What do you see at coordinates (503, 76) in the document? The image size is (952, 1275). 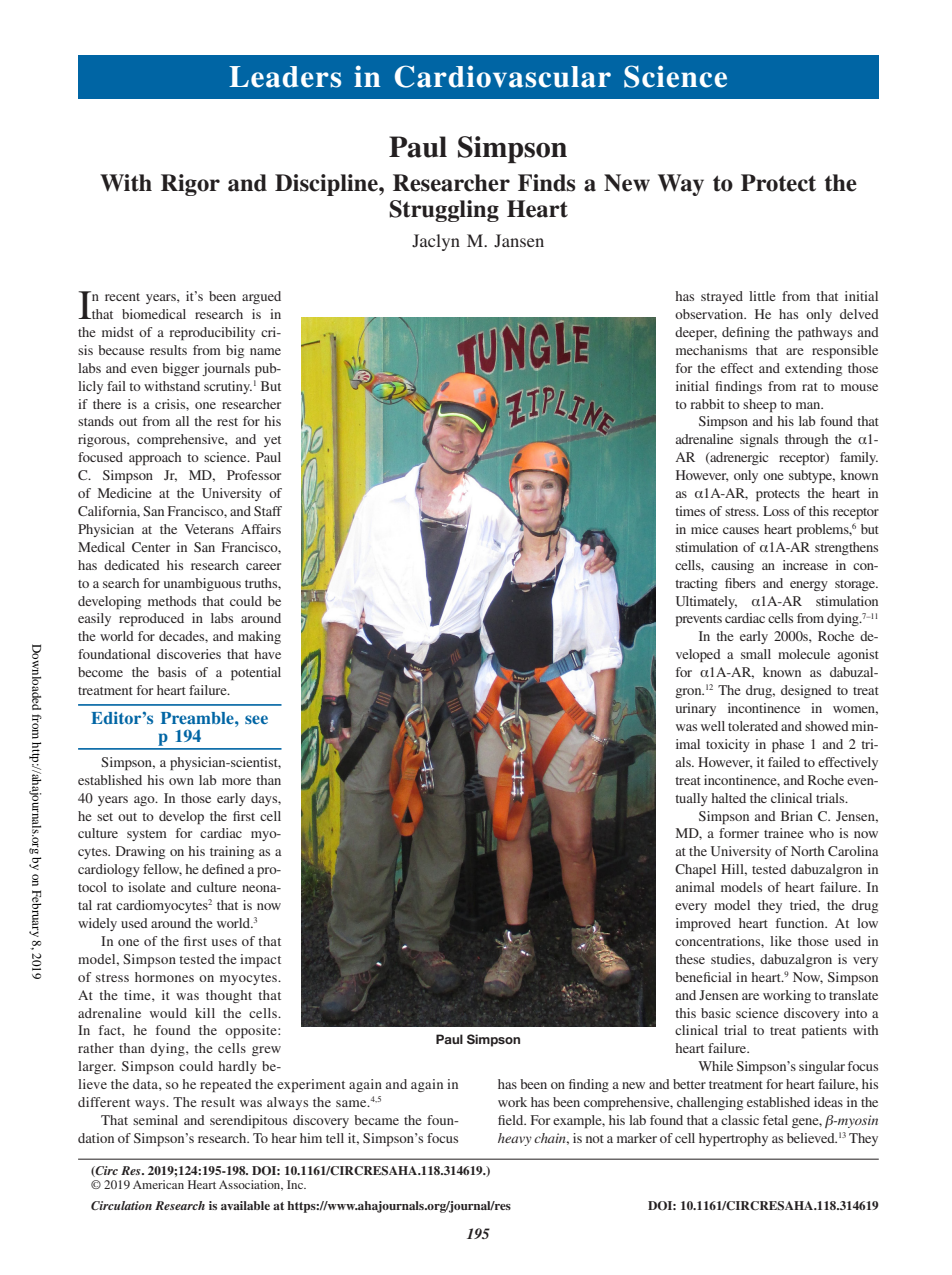 I see `Cardiovascular` at bounding box center [503, 76].
